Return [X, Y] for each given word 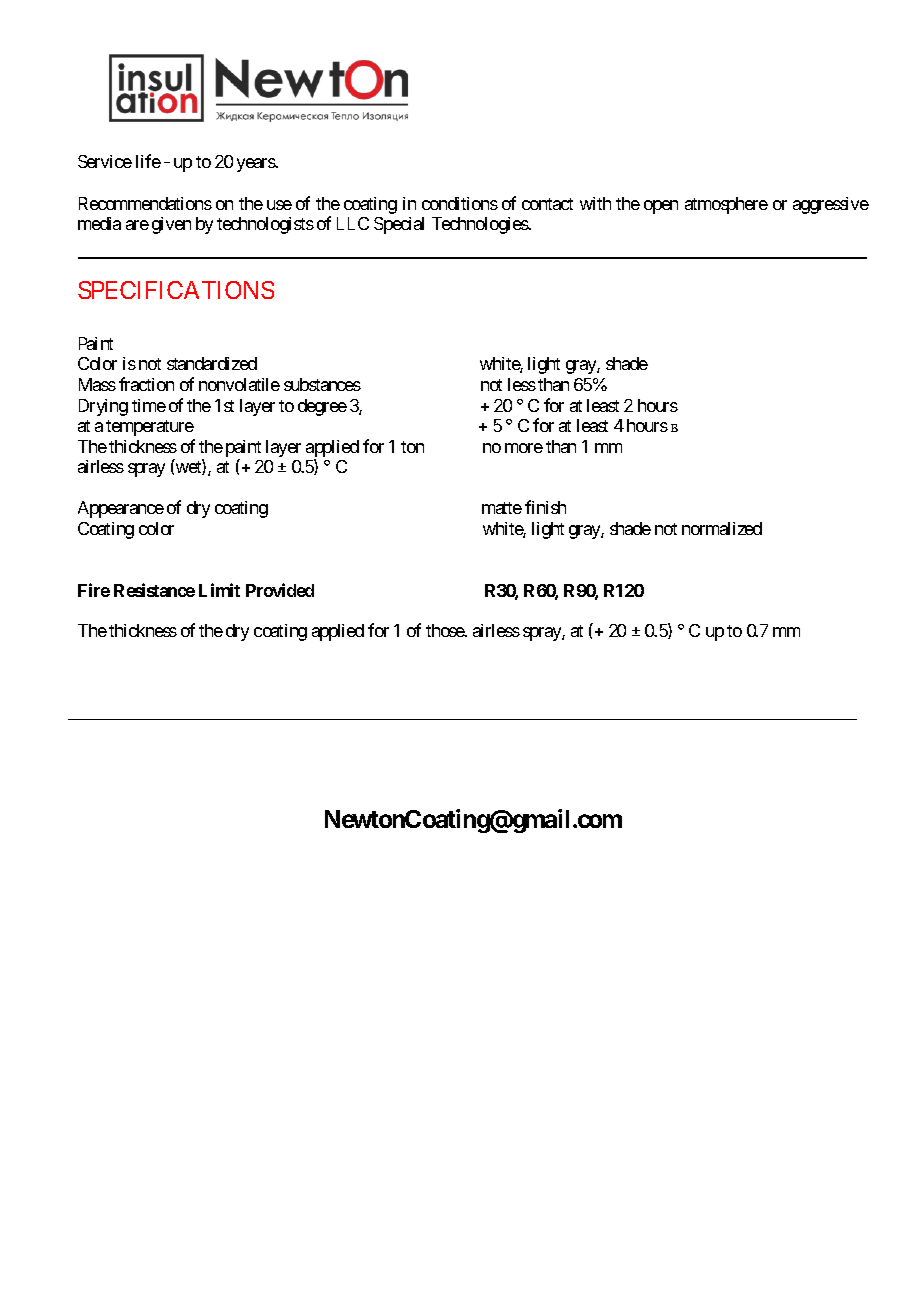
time [149, 405]
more [524, 448]
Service [105, 161]
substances [322, 384]
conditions [460, 203]
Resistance [154, 590]
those [446, 630]
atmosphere [726, 205]
